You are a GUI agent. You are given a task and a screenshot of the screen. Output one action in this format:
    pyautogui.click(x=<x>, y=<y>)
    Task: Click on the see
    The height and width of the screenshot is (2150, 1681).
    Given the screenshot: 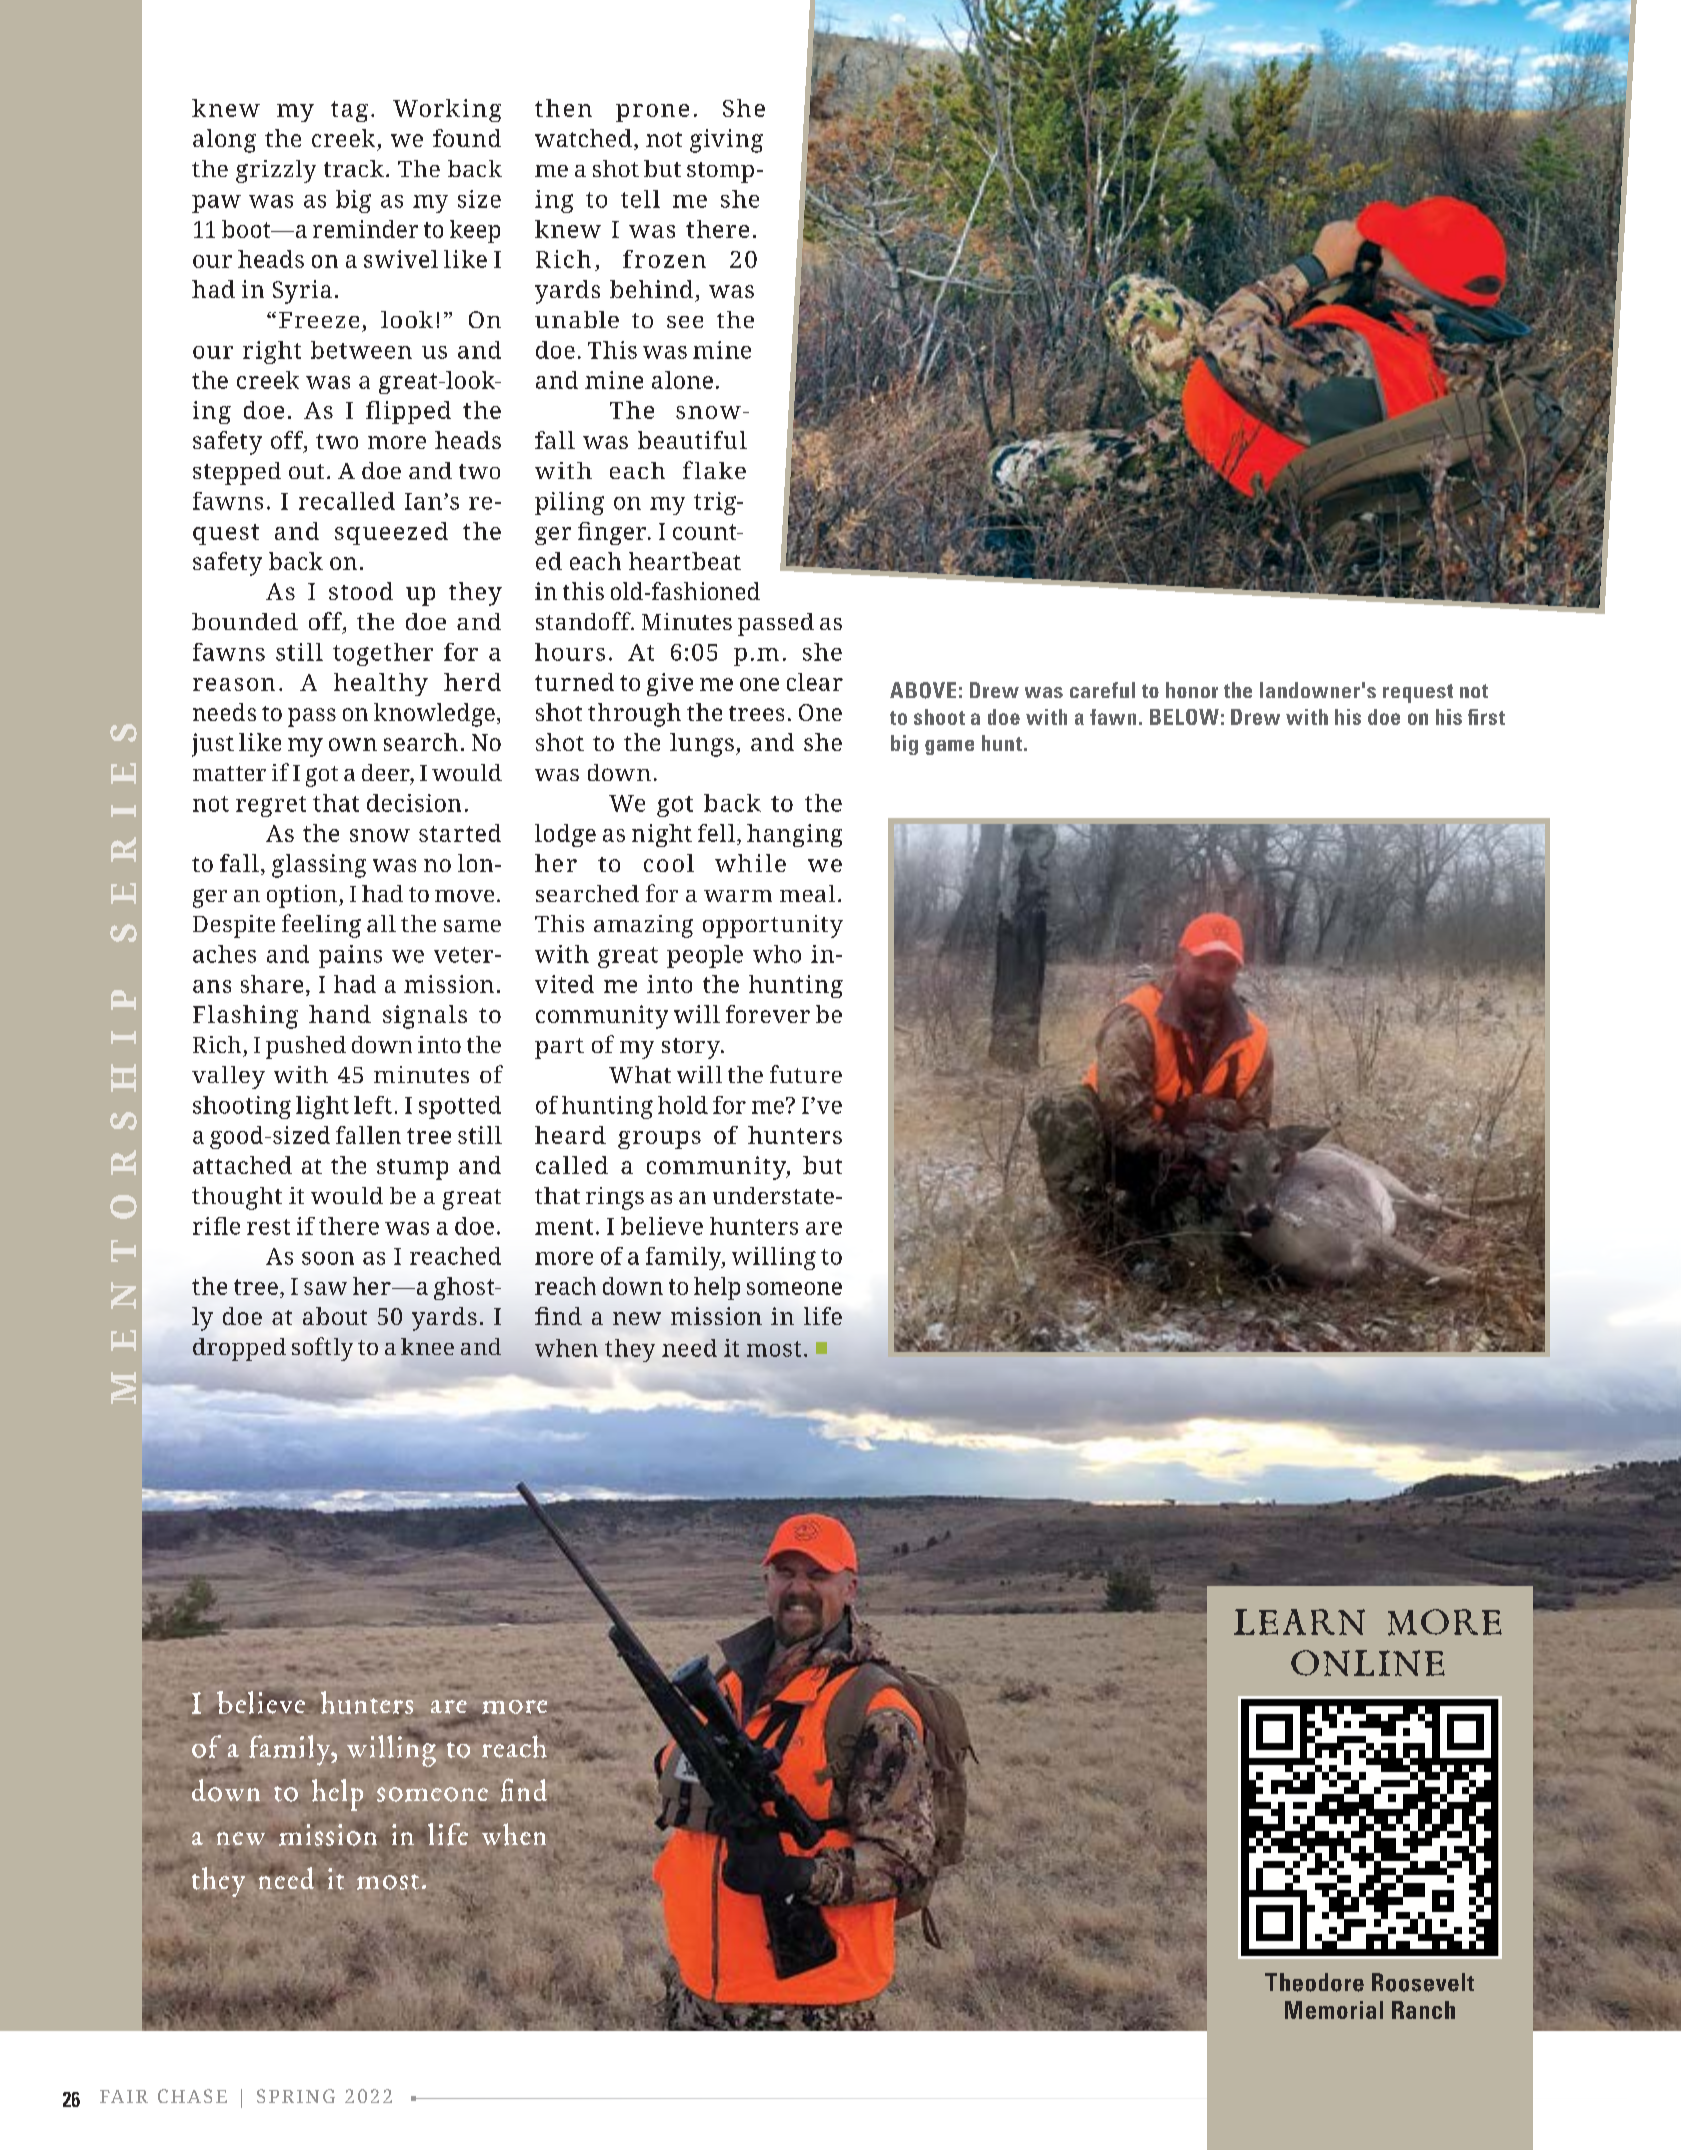 What is the action you would take?
    pyautogui.click(x=685, y=322)
